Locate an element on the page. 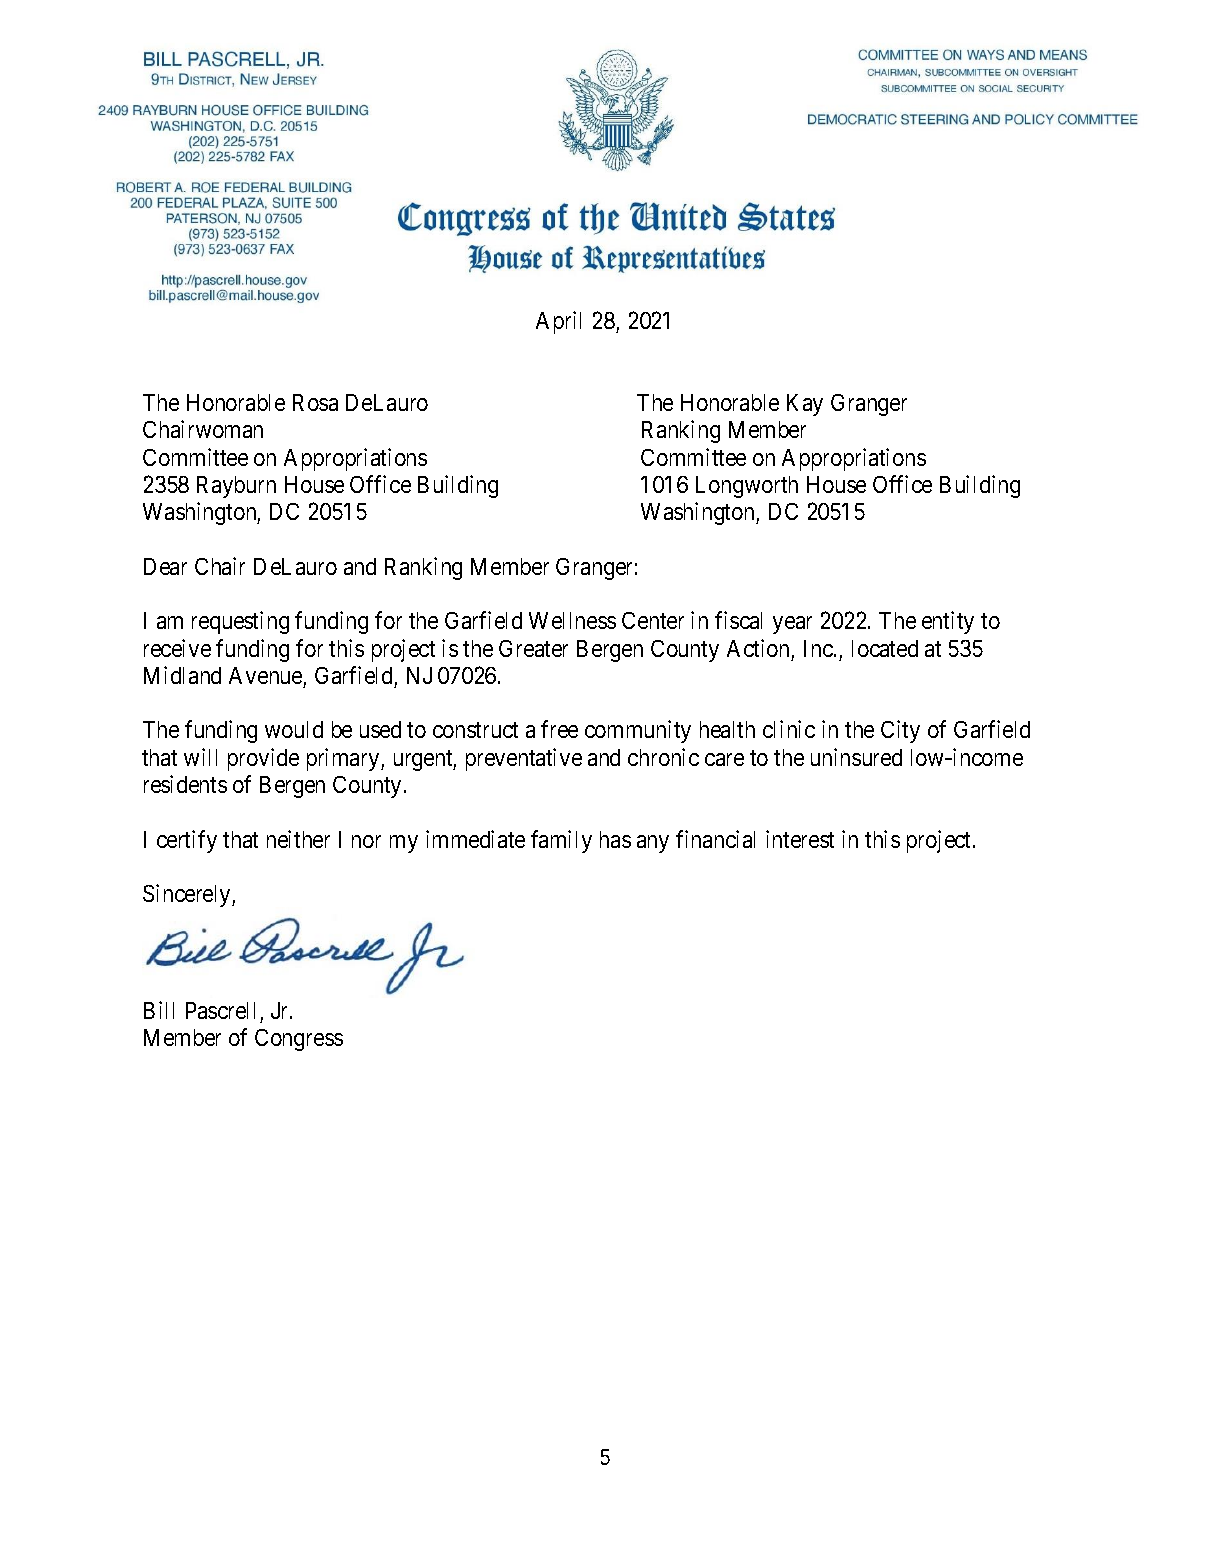 The width and height of the page is (1210, 1566). Rayburn is located at coordinates (236, 487).
